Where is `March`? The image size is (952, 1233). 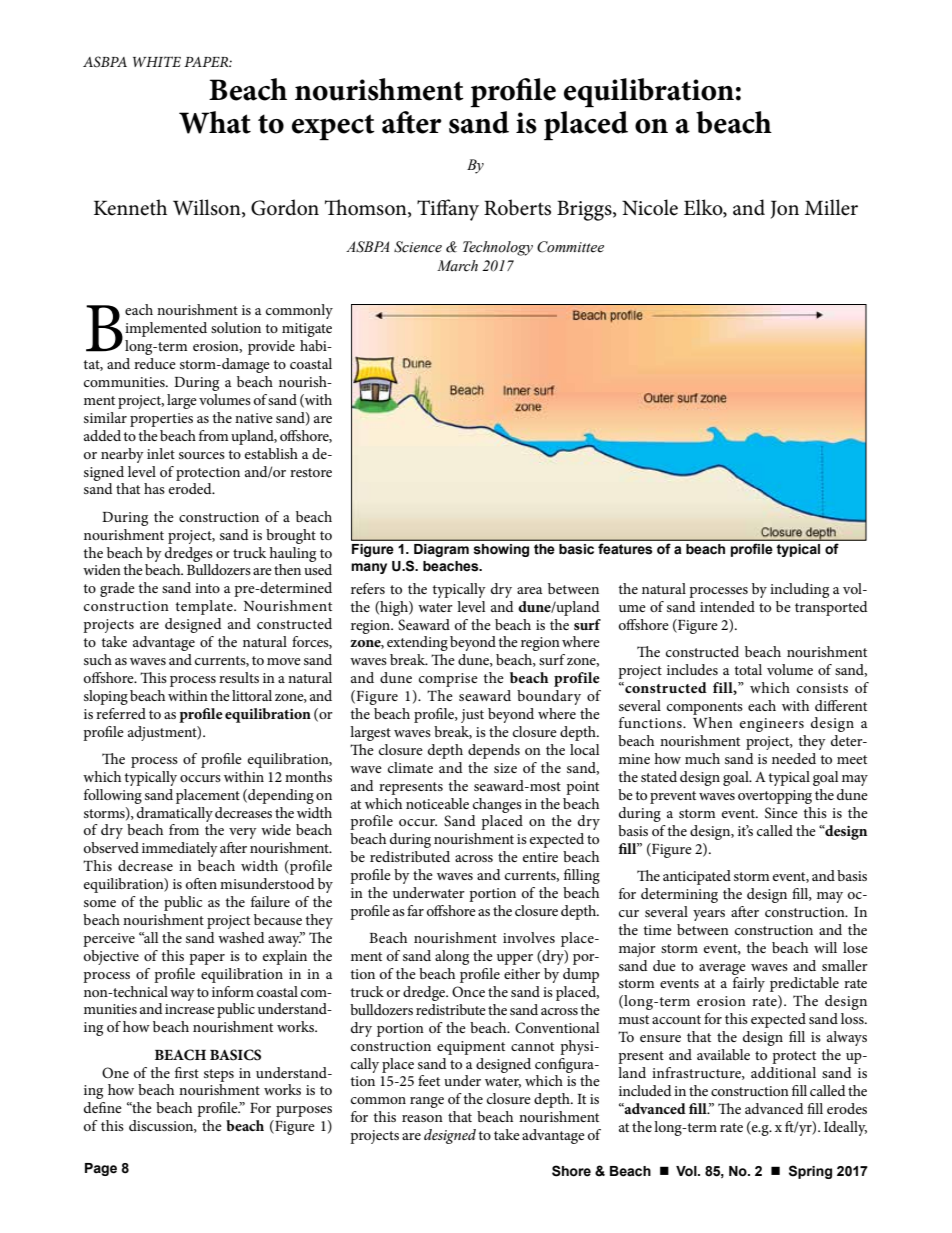 March is located at coordinates (457, 266).
